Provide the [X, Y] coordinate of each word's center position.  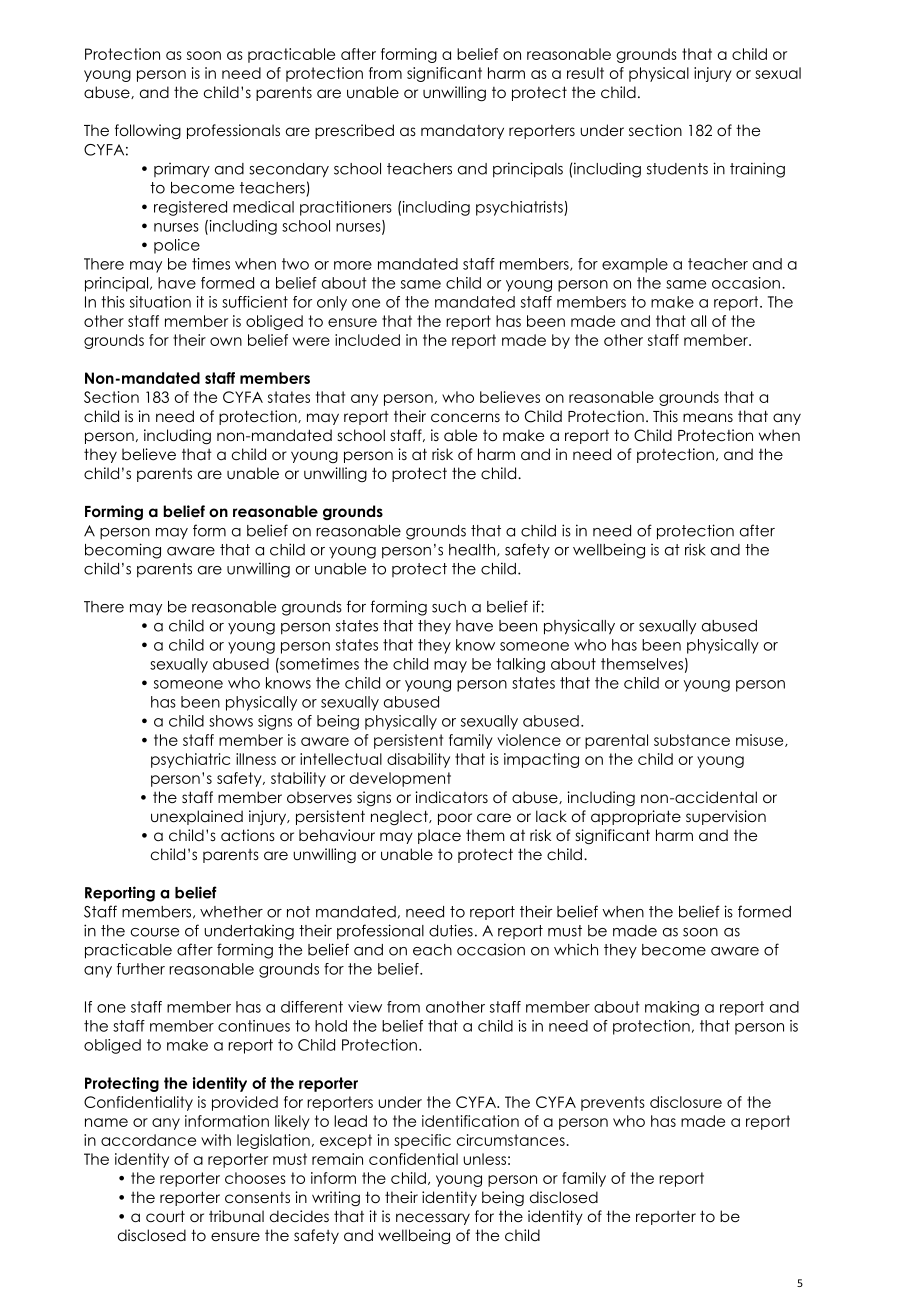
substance [692, 740]
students [677, 169]
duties [451, 930]
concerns [465, 418]
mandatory [462, 131]
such [449, 607]
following [148, 131]
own [226, 341]
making [672, 1008]
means [708, 417]
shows [231, 721]
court [165, 1216]
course [155, 932]
